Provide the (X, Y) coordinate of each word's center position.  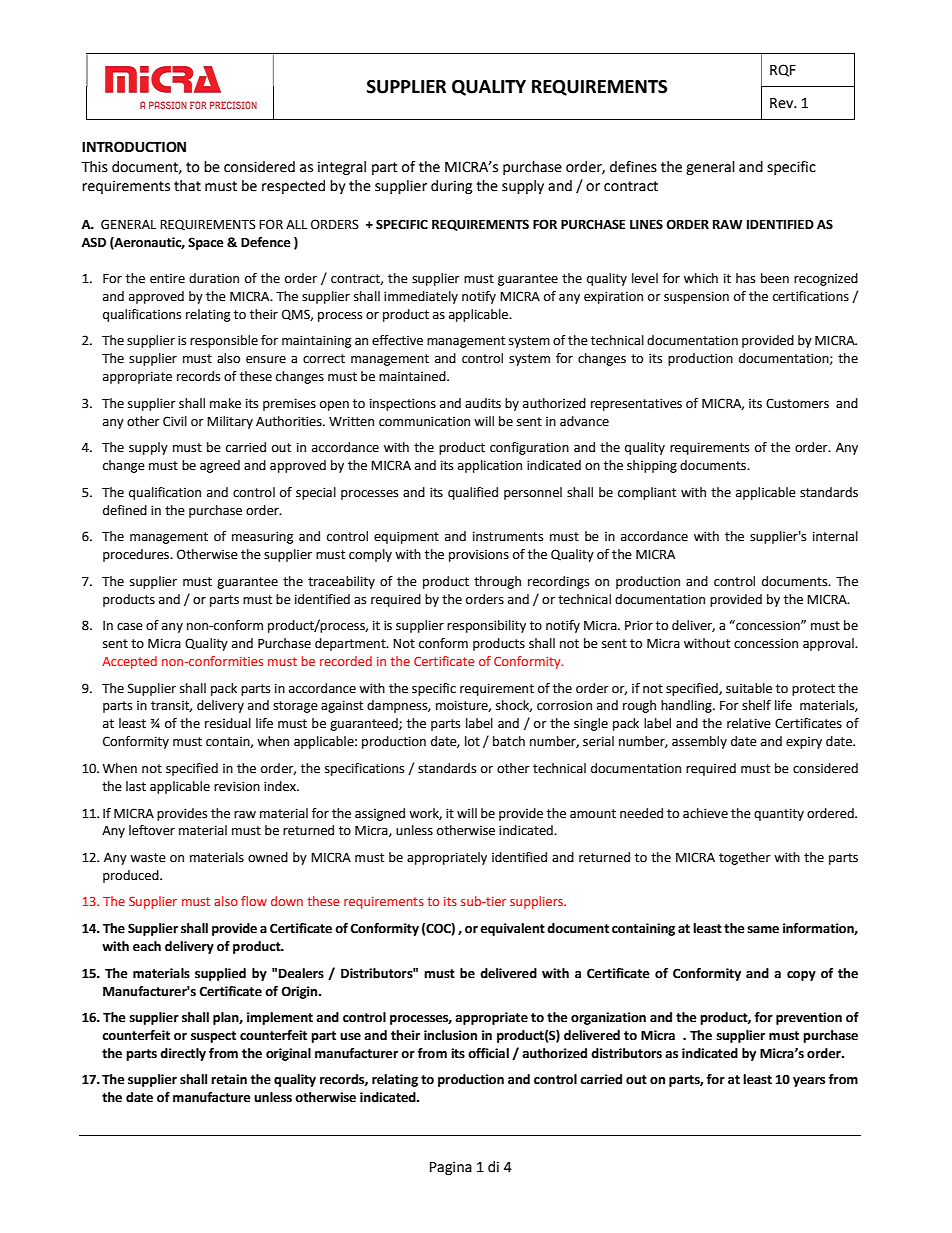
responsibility (486, 626)
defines (633, 167)
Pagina (451, 1168)
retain (229, 1079)
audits (483, 403)
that (187, 186)
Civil (175, 421)
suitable (749, 688)
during (451, 187)
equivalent (512, 929)
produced (132, 876)
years (809, 1082)
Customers (797, 403)
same (763, 930)
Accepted (129, 662)
